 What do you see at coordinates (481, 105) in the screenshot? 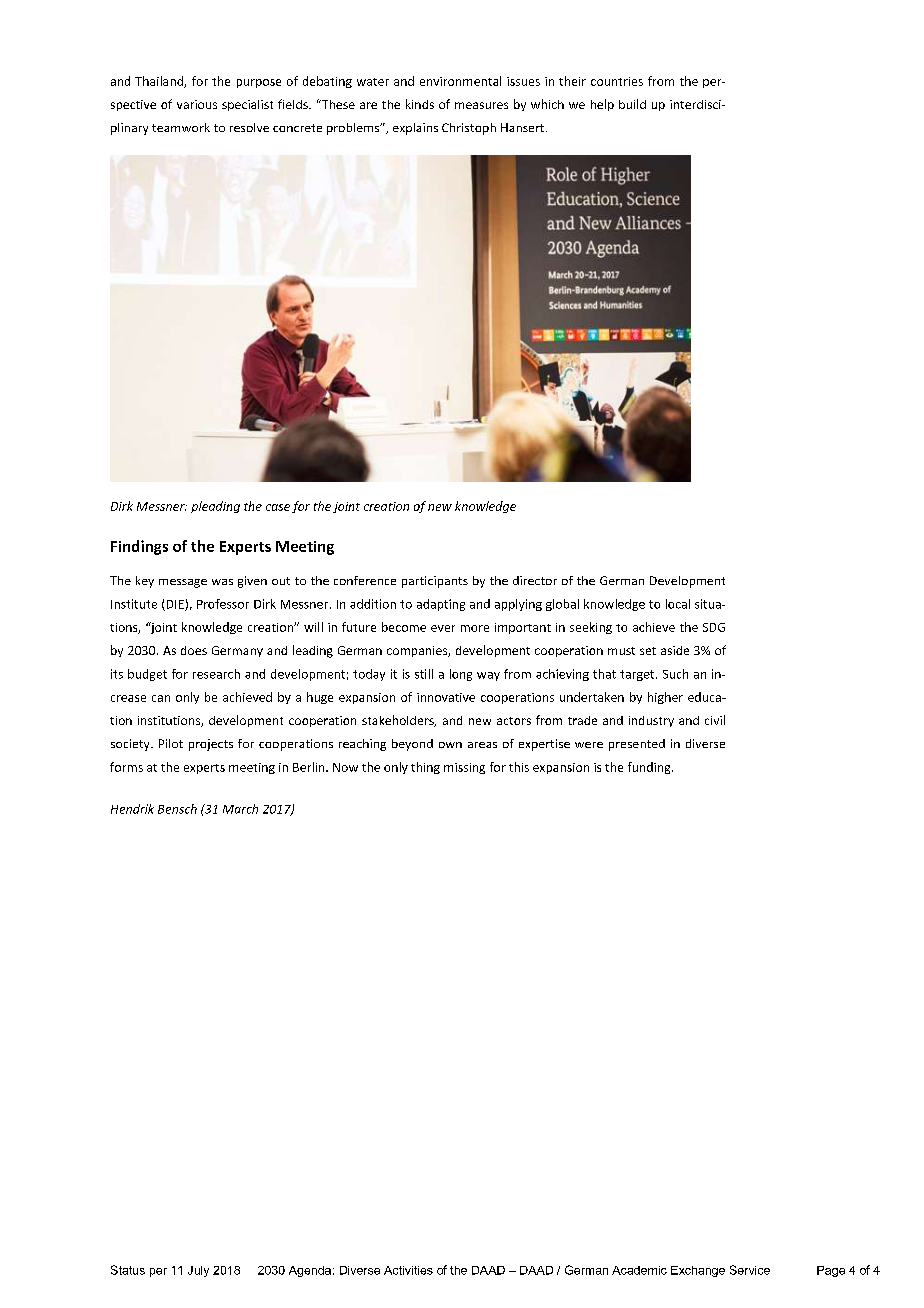
I see `measures` at bounding box center [481, 105].
